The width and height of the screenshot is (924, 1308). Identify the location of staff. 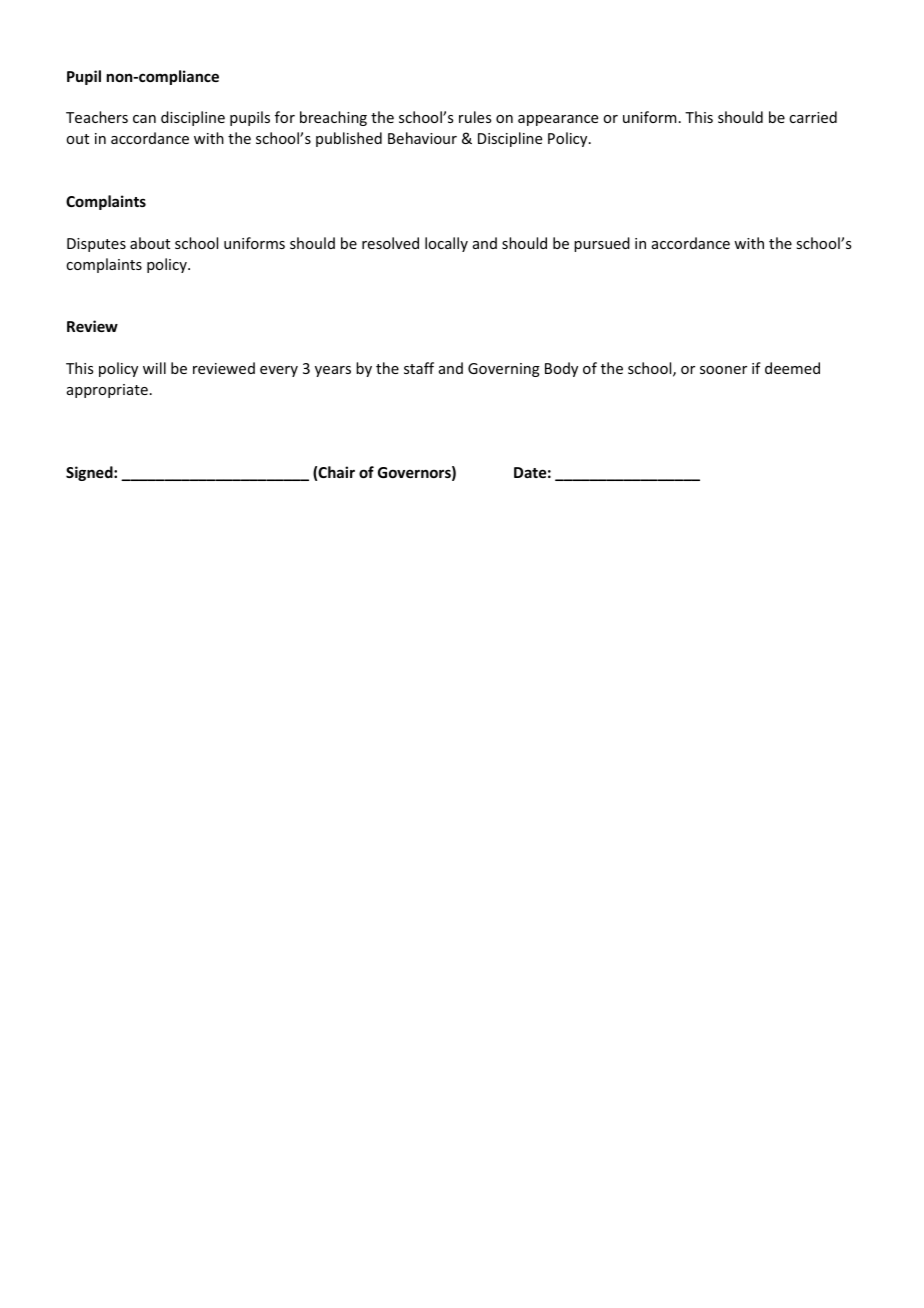
(419, 368).
